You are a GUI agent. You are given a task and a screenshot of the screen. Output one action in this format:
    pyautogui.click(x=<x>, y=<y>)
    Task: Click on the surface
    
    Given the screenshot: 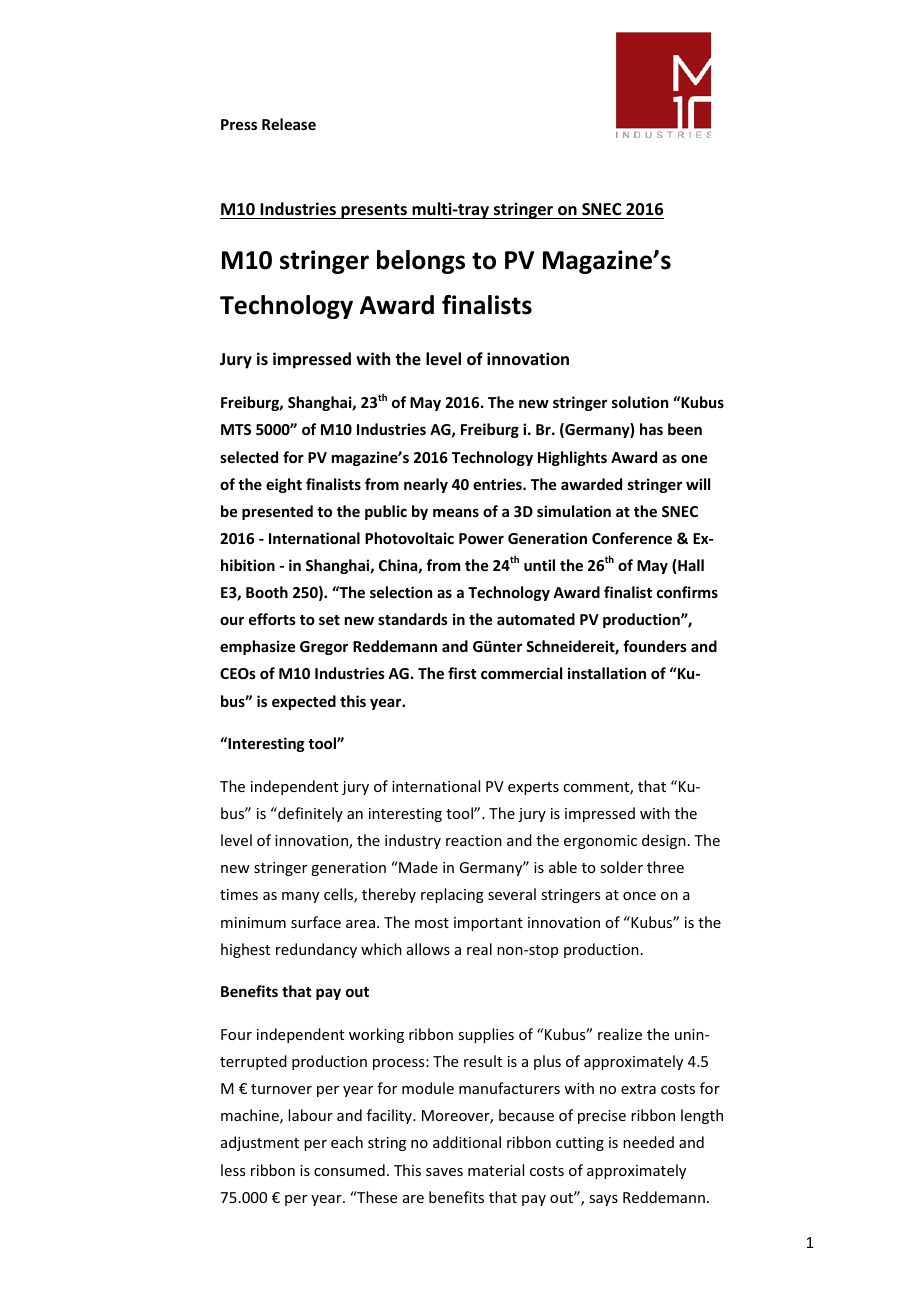 What is the action you would take?
    pyautogui.click(x=316, y=922)
